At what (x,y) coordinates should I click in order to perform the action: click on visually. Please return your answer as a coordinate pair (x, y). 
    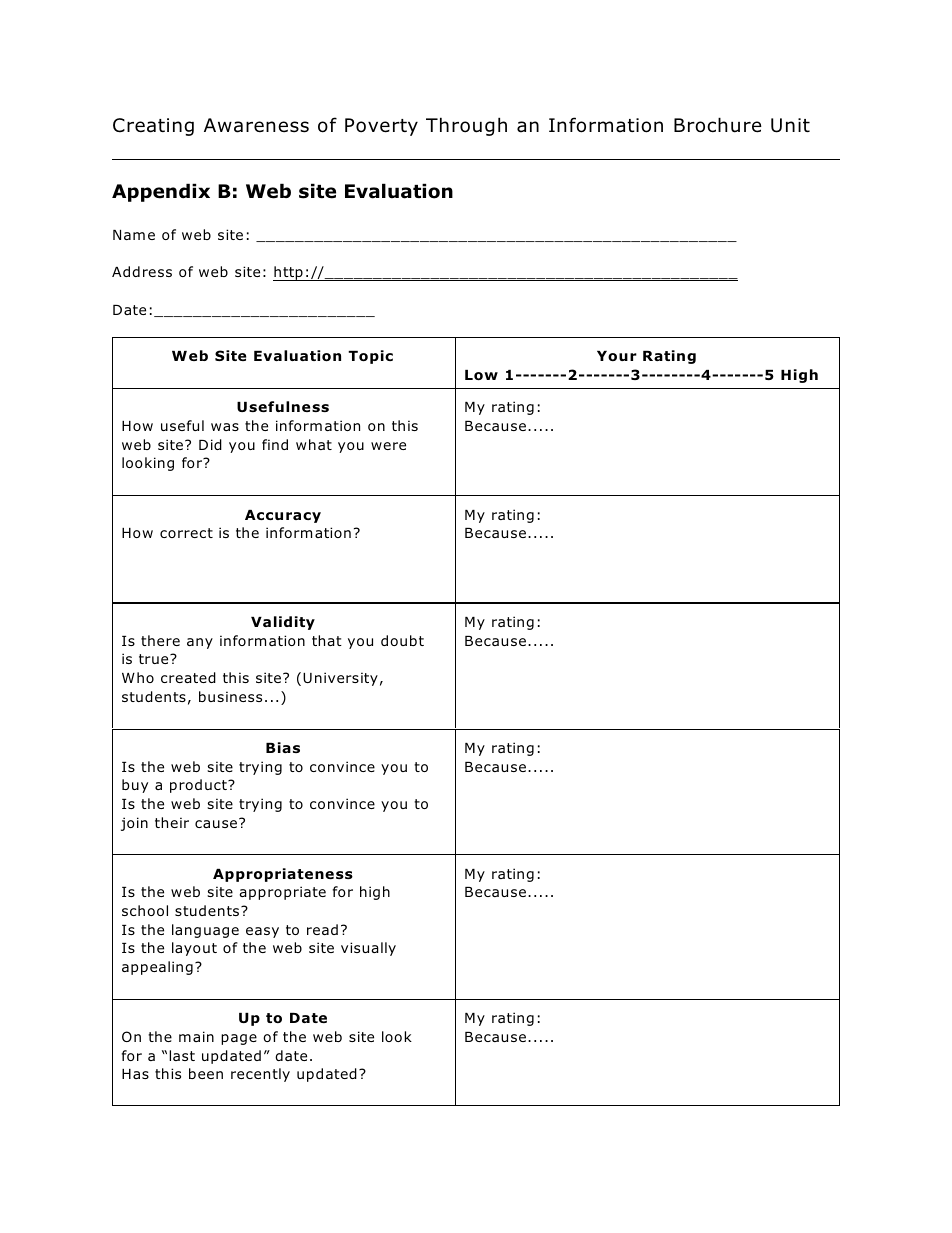
    Looking at the image, I should click on (368, 949).
